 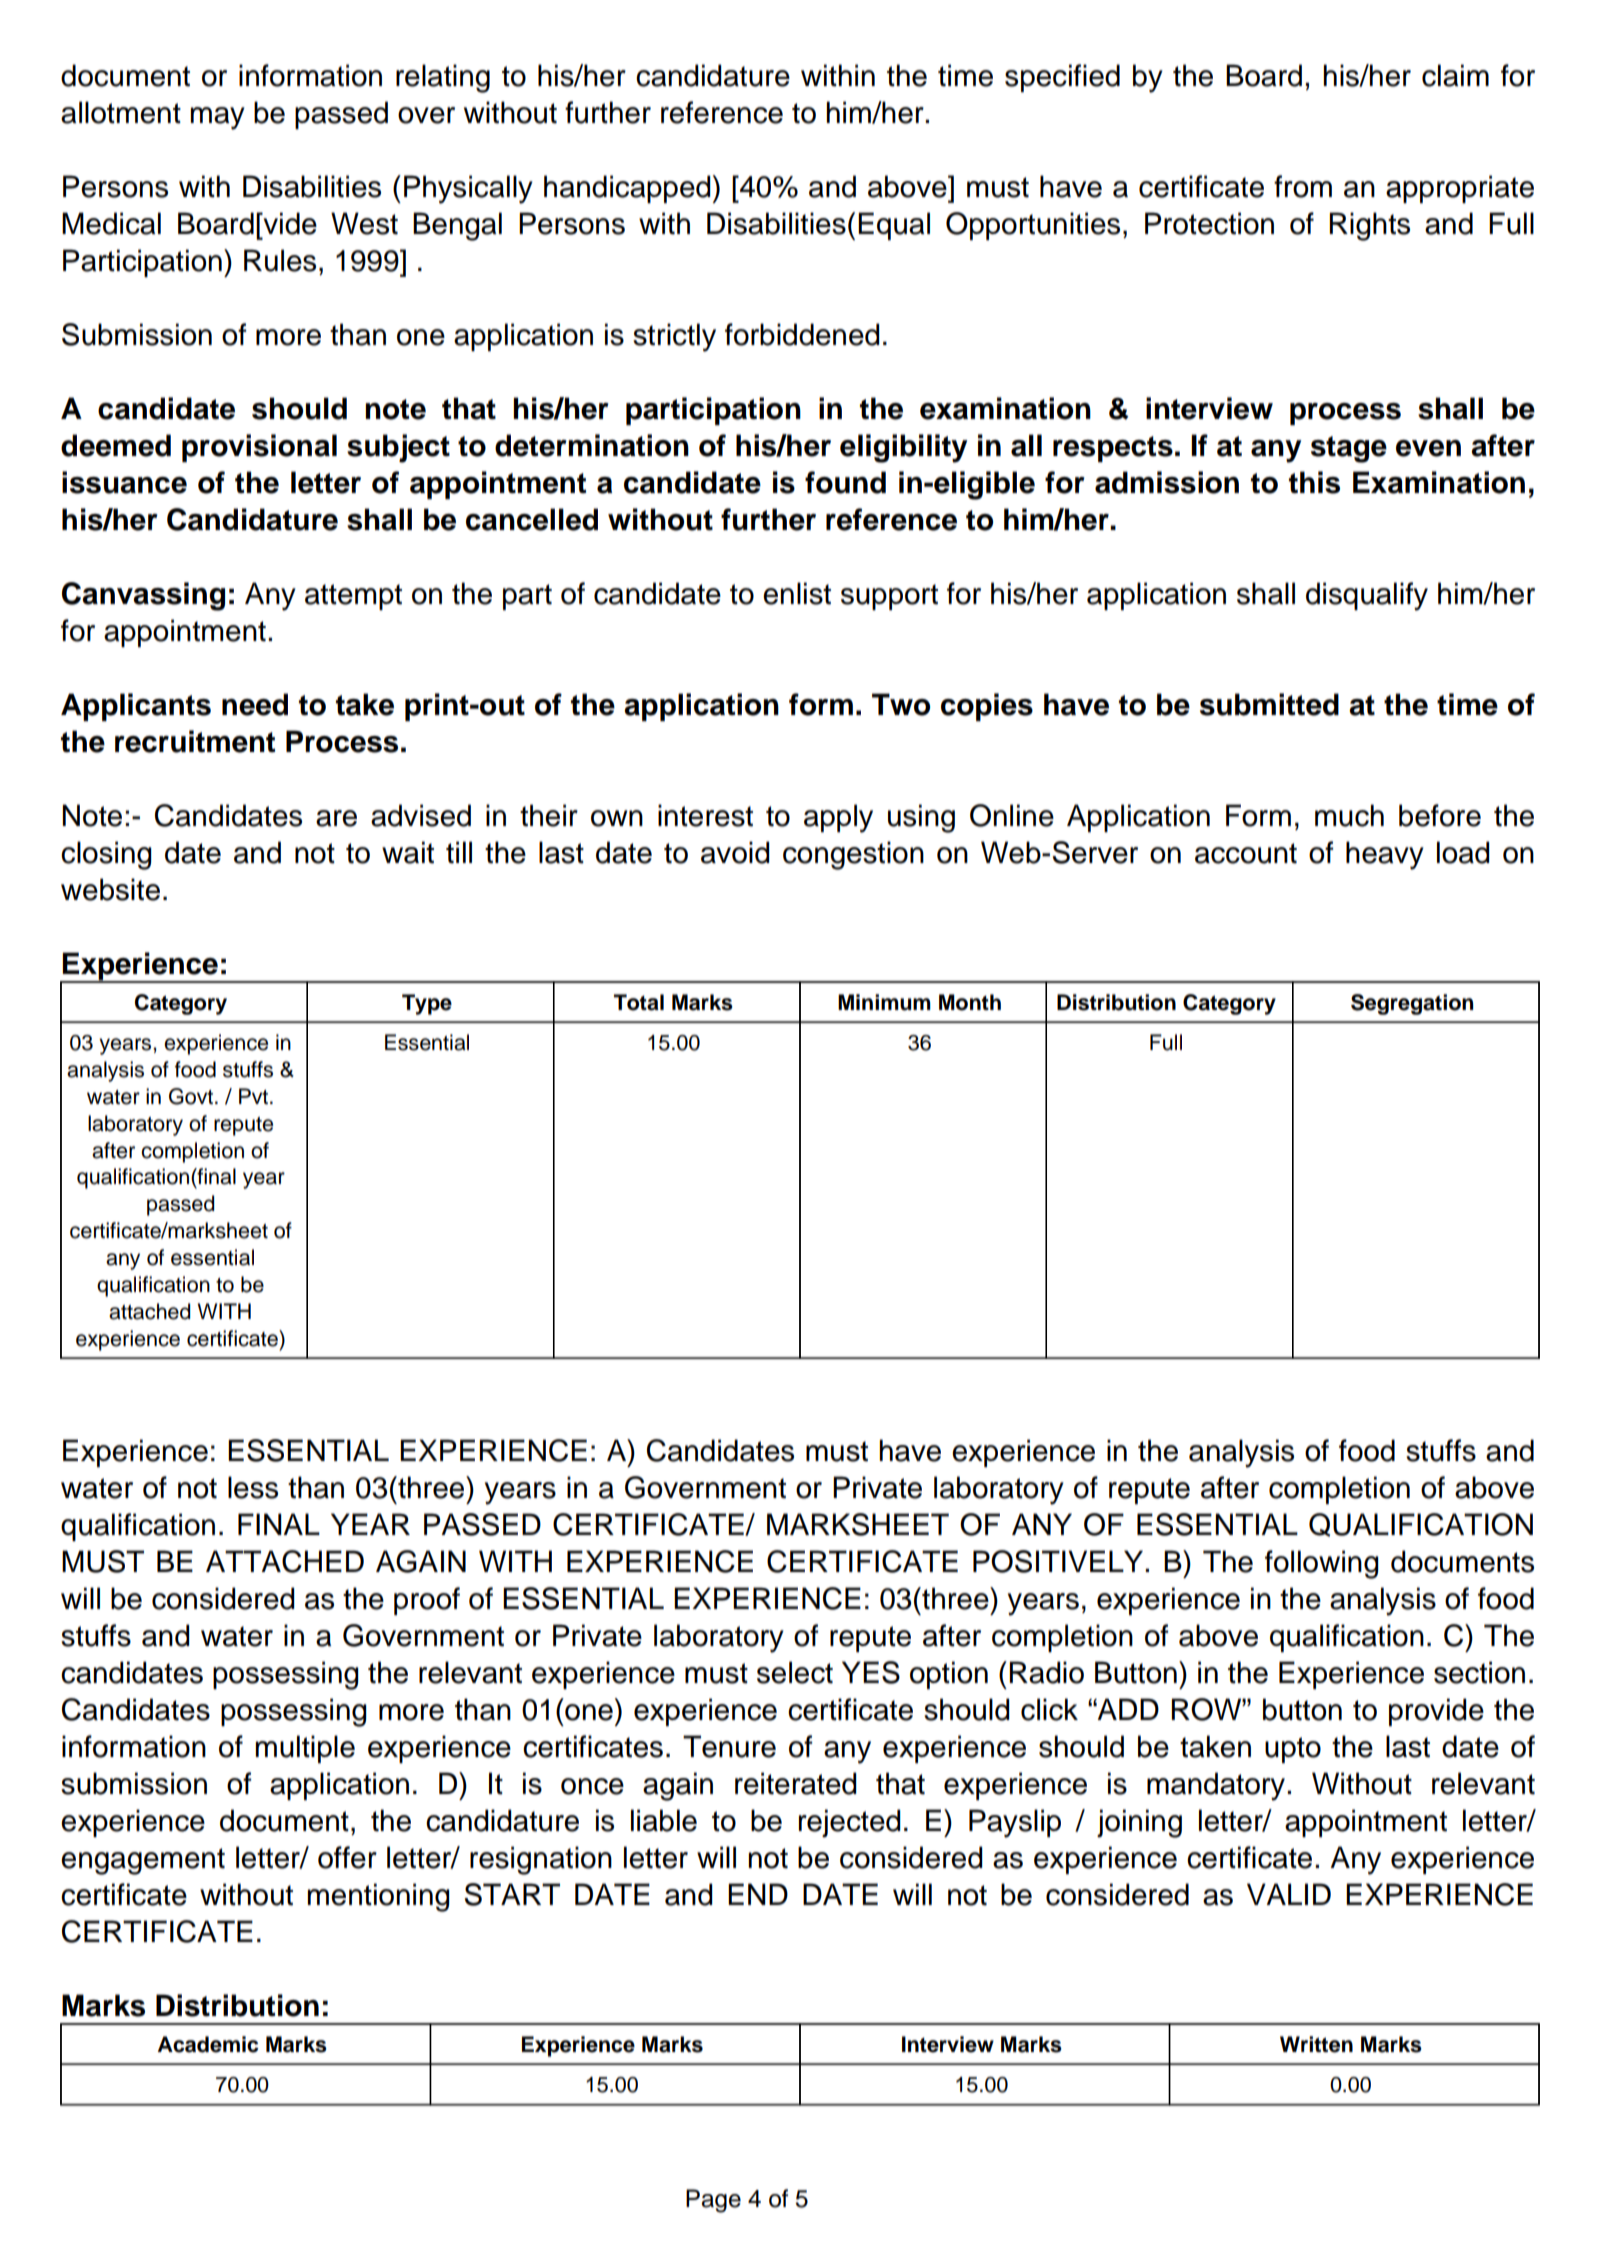 I want to click on multiple, so click(x=305, y=1749).
